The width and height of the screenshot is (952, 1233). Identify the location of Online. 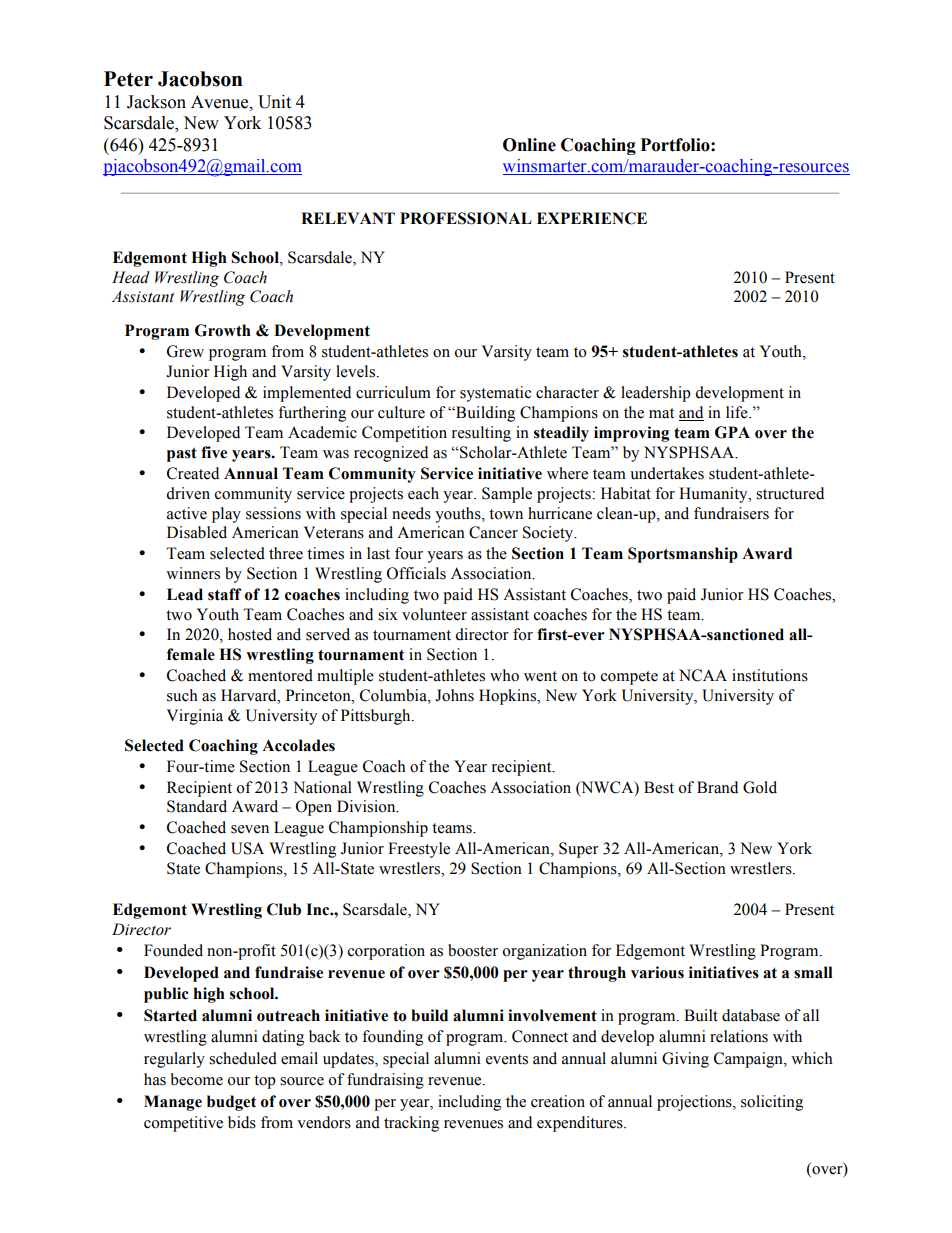
(529, 145).
